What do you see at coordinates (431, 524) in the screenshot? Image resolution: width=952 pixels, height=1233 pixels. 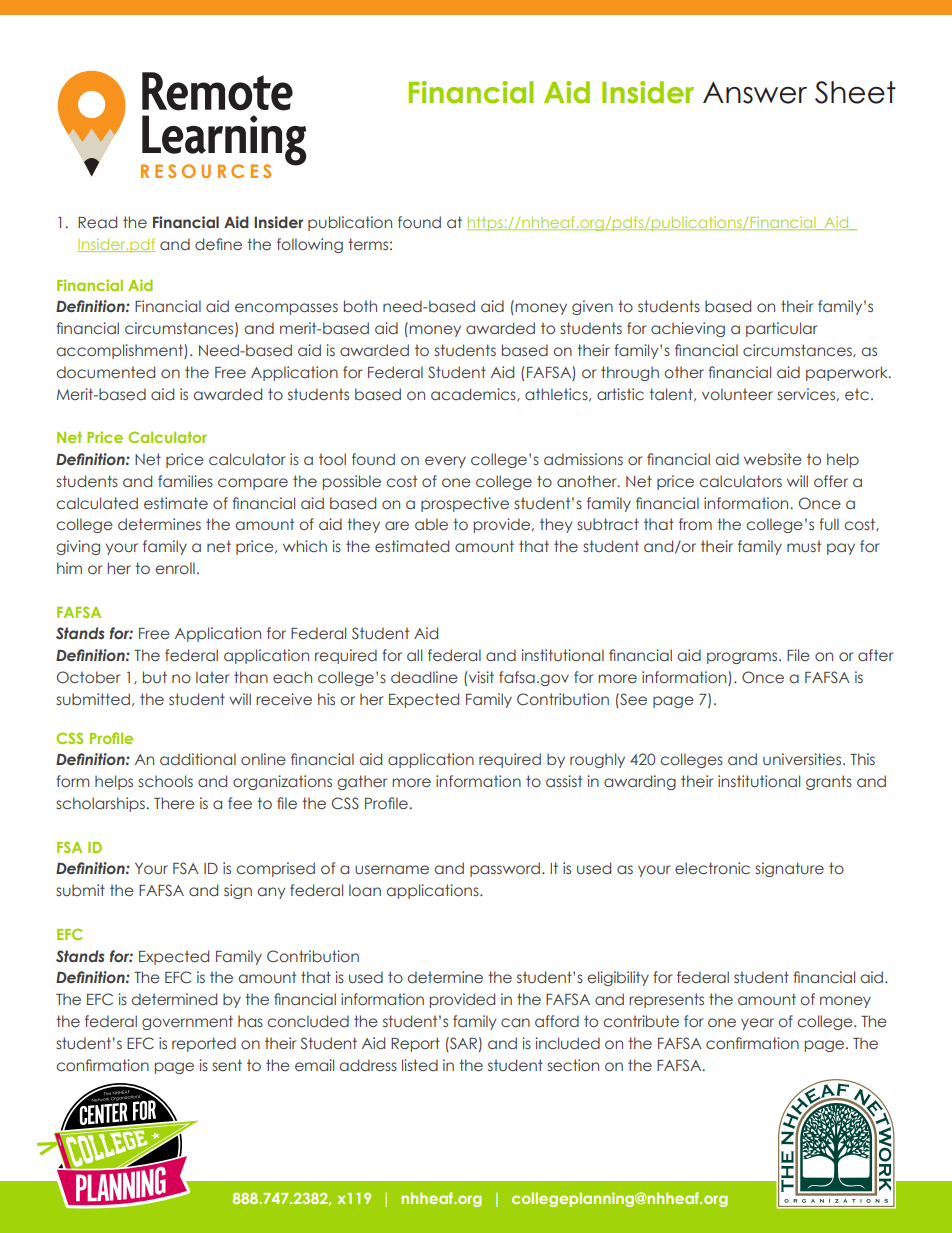 I see `able` at bounding box center [431, 524].
